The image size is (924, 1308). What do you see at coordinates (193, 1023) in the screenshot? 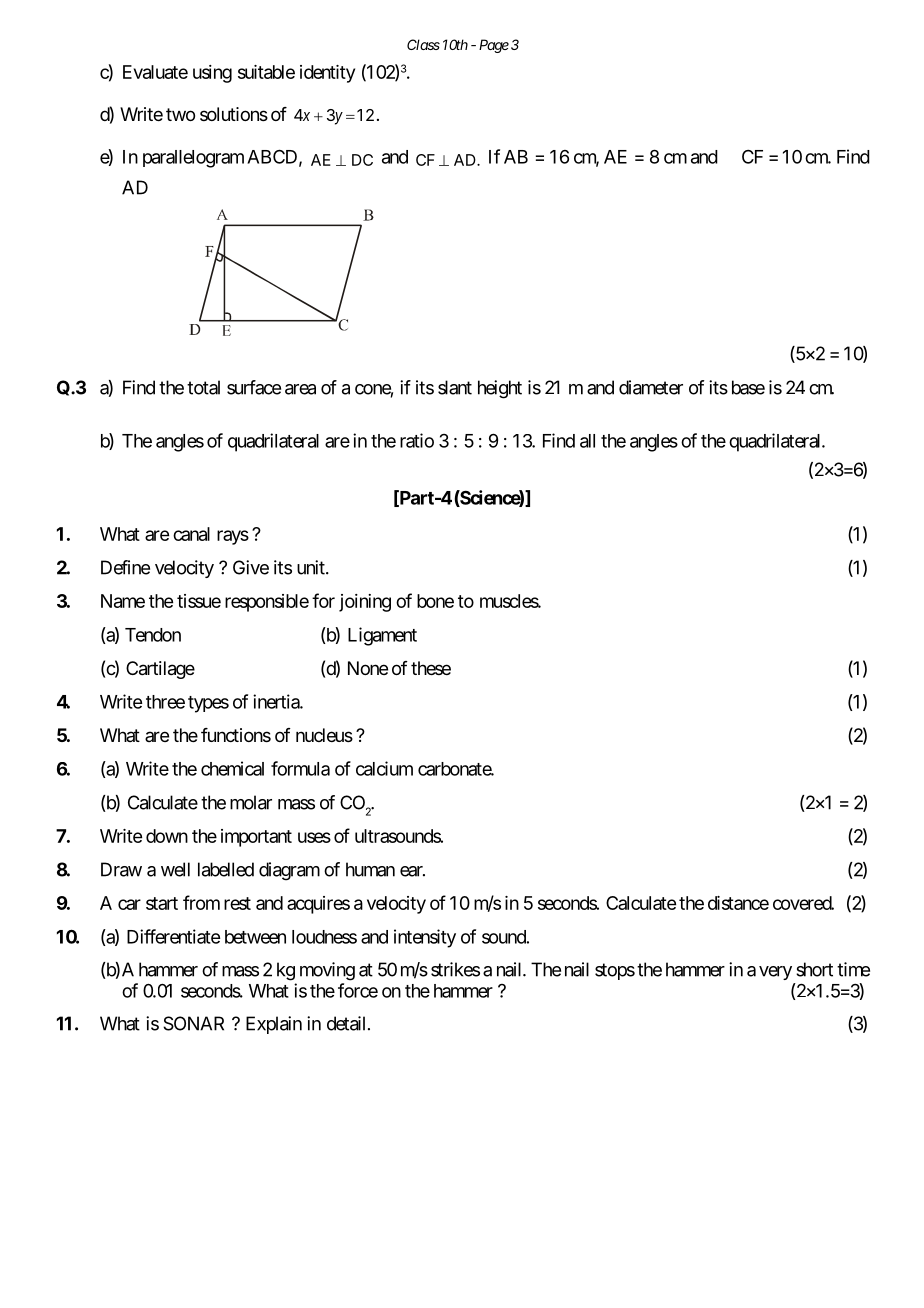
I see `SONAR` at bounding box center [193, 1023].
